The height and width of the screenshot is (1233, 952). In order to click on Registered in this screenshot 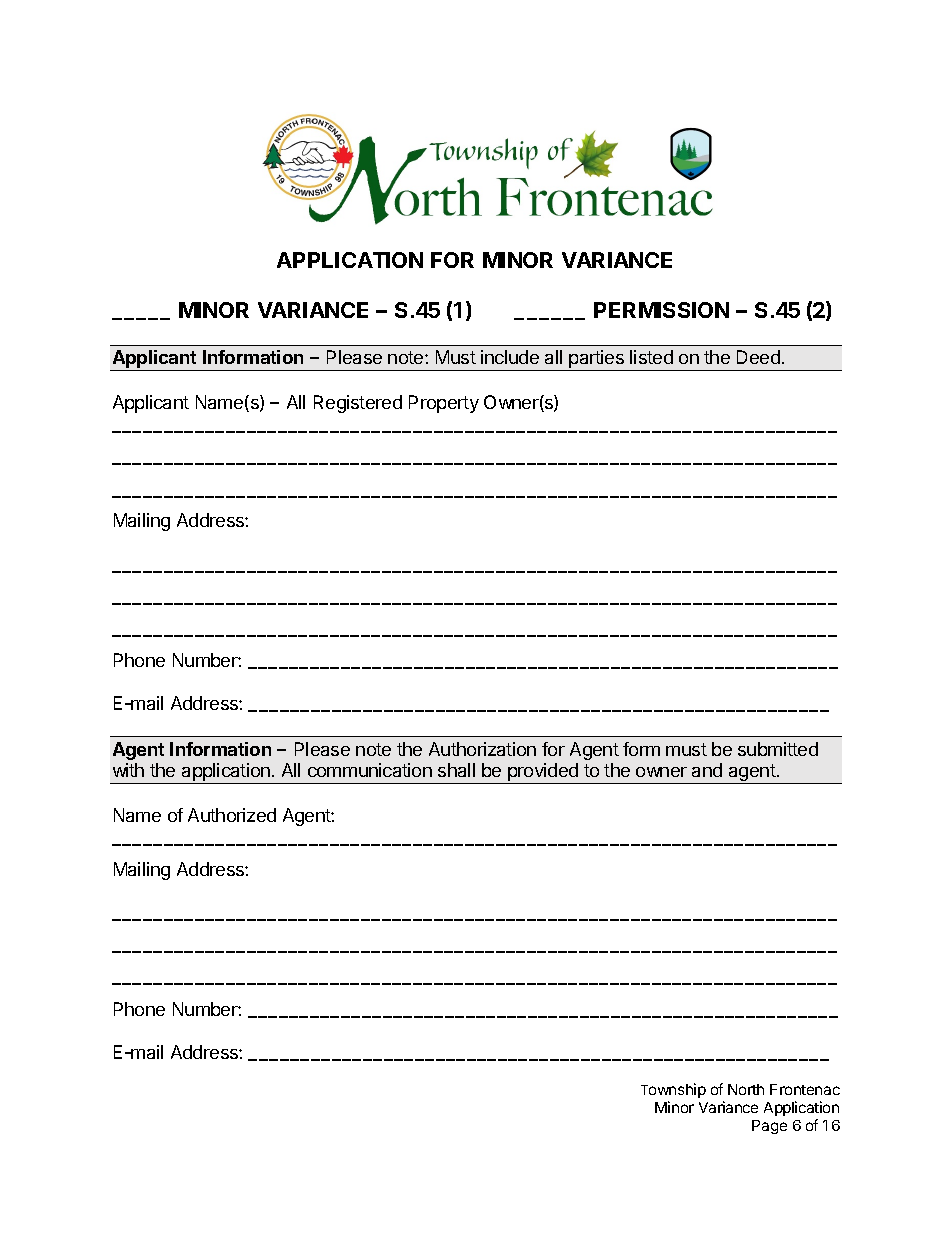, I will do `click(358, 404)`.
